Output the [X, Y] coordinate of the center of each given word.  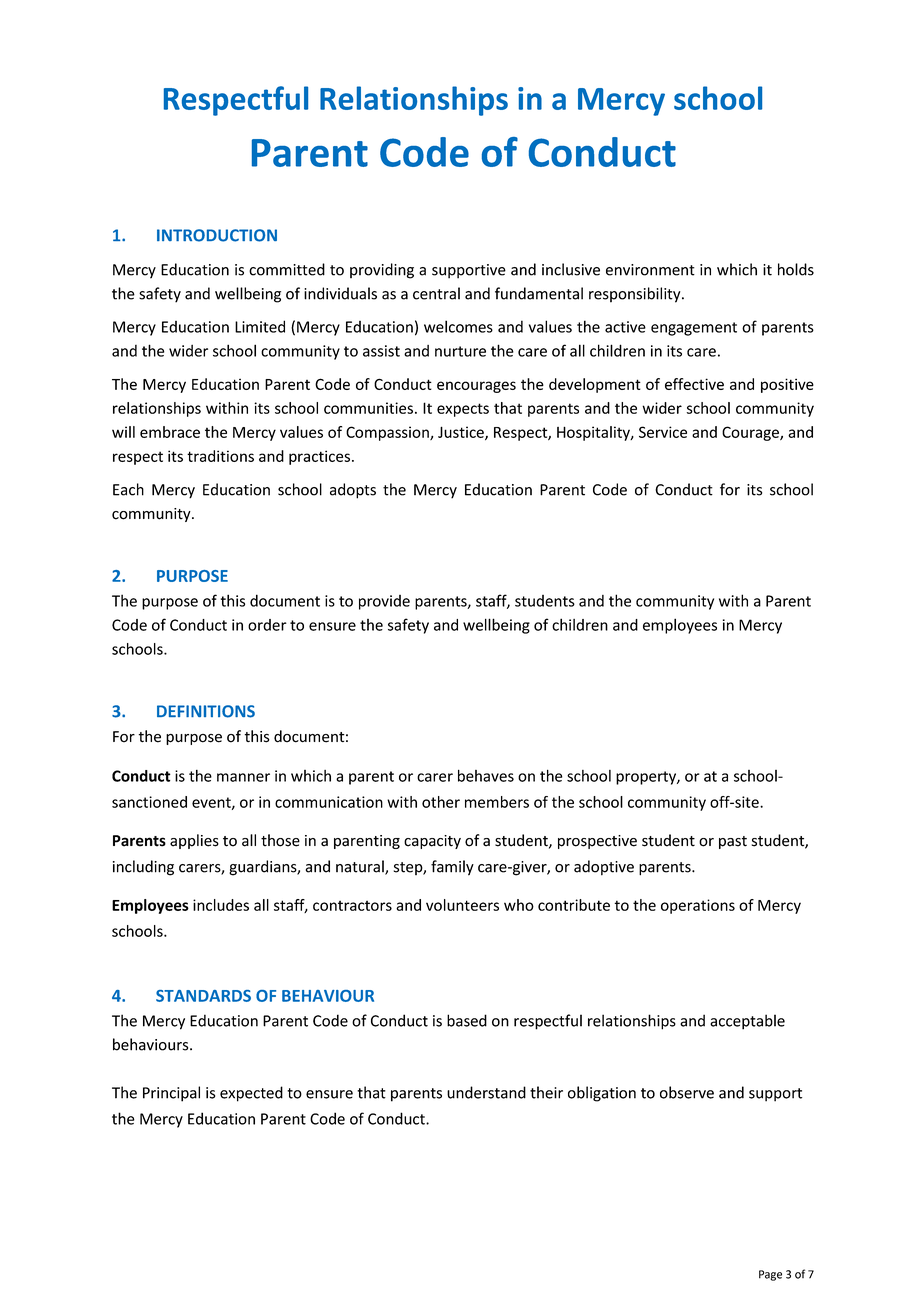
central [436, 293]
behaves [486, 775]
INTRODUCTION [217, 235]
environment [650, 270]
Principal [171, 1094]
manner [243, 777]
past [733, 842]
